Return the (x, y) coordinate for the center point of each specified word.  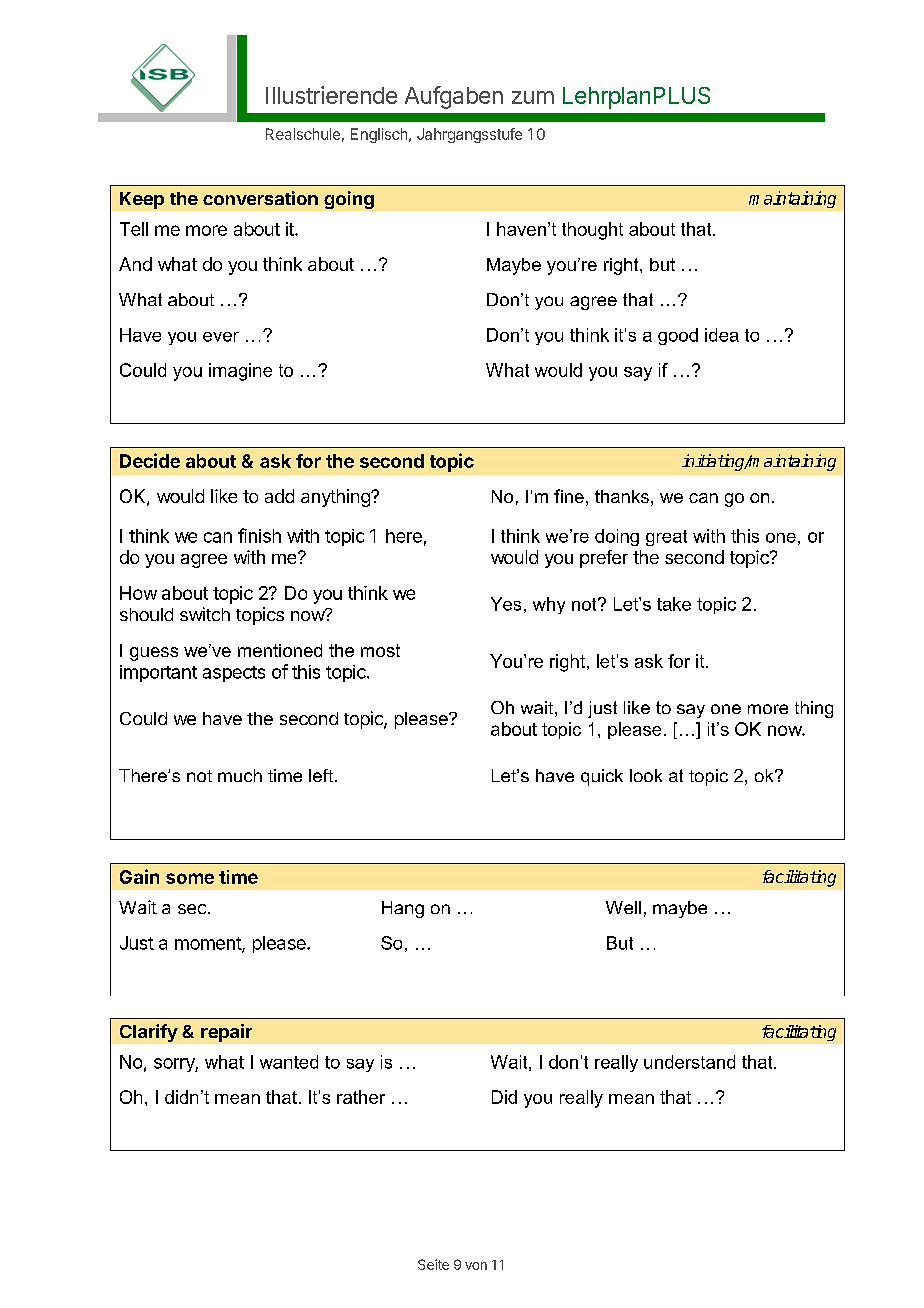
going (349, 200)
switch (205, 614)
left (321, 775)
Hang (403, 909)
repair (226, 1033)
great (666, 538)
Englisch (379, 135)
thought (592, 231)
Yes (506, 604)
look (646, 775)
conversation (260, 198)
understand (689, 1062)
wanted (289, 1062)
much (240, 775)
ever (221, 337)
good (678, 336)
